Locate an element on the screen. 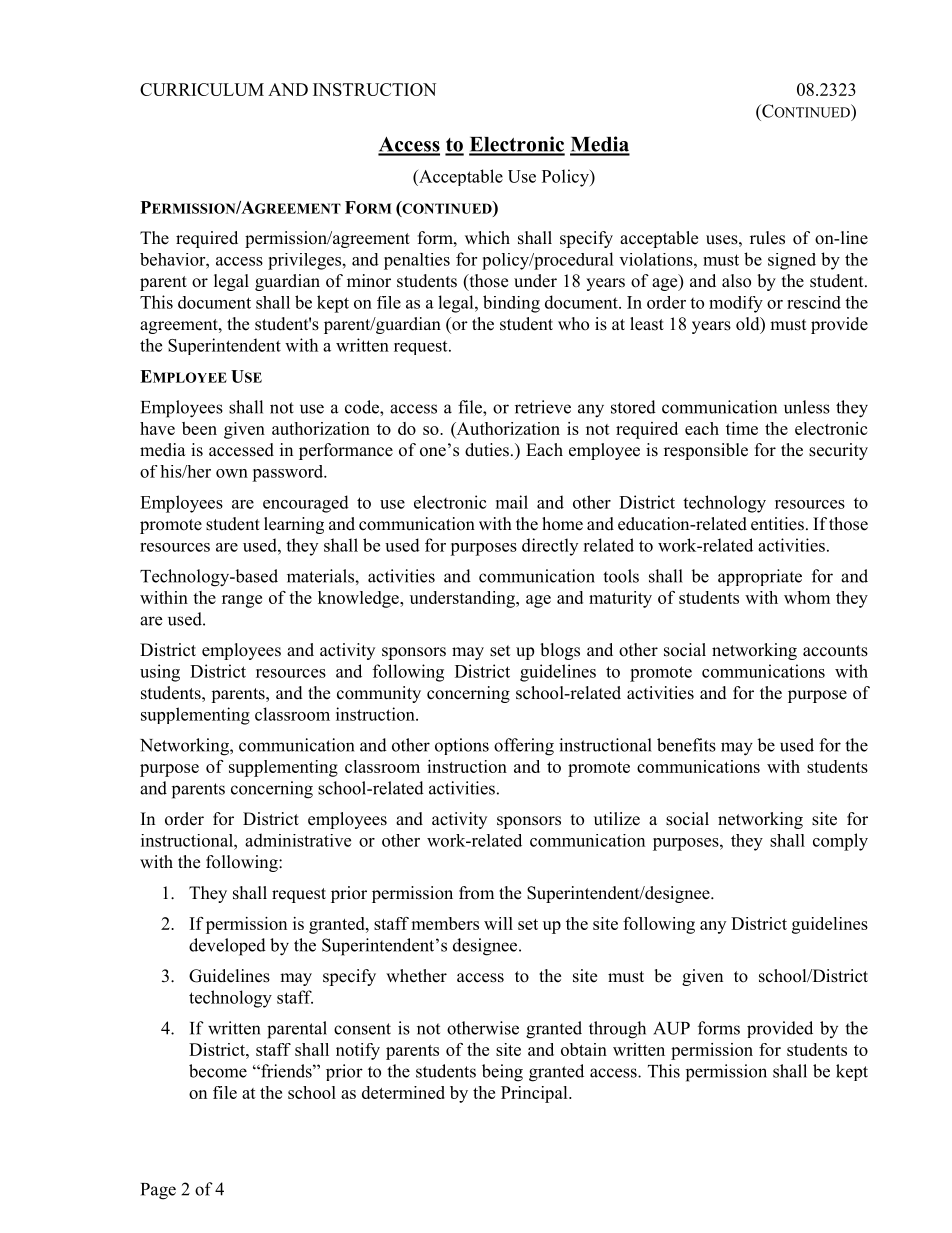 Image resolution: width=952 pixels, height=1233 pixels. AUP is located at coordinates (671, 1028).
